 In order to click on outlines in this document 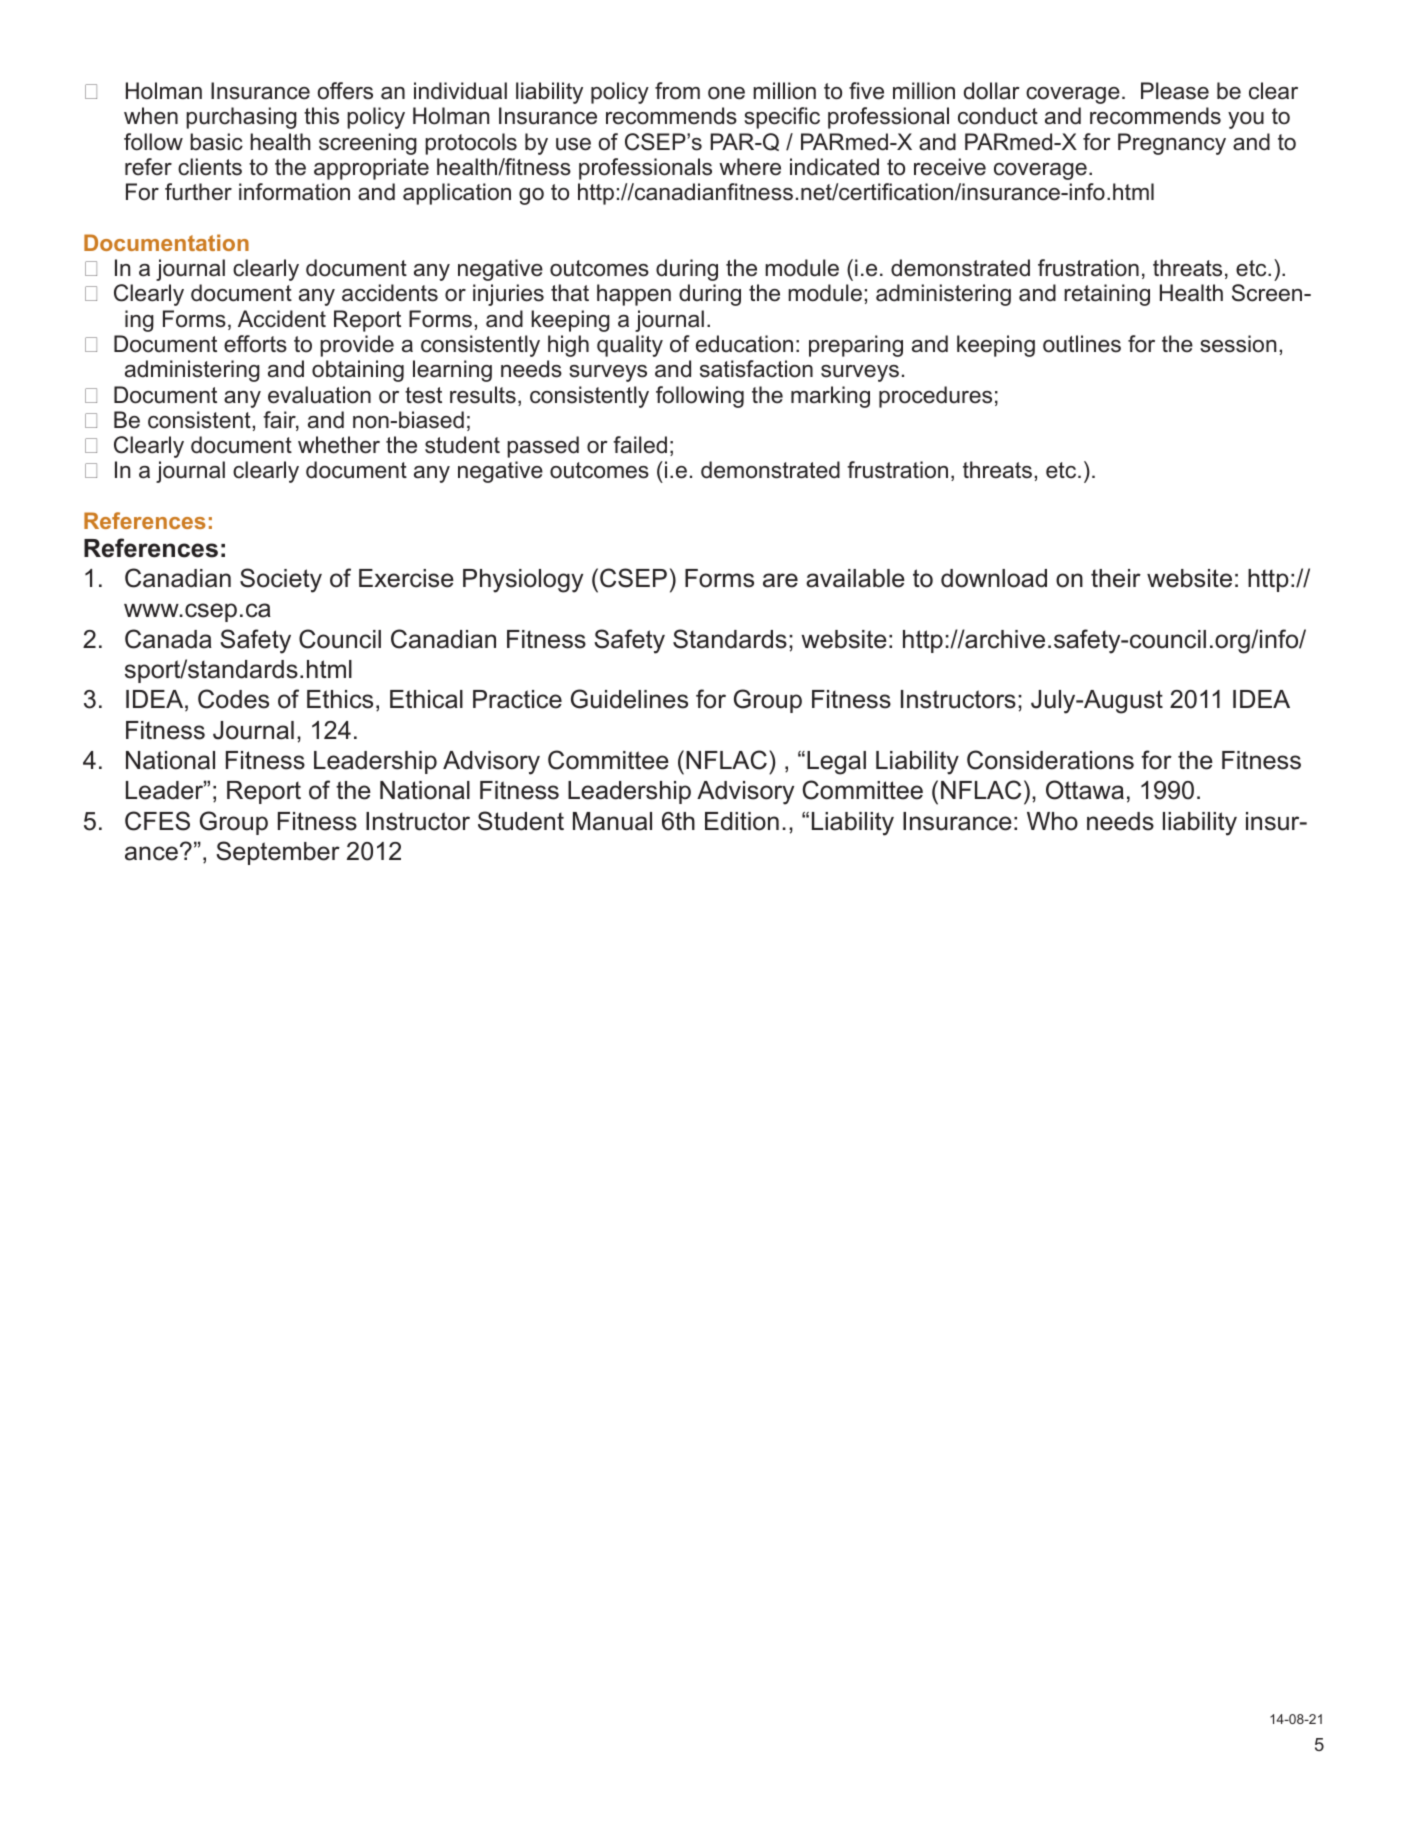, I will do `click(1082, 344)`.
